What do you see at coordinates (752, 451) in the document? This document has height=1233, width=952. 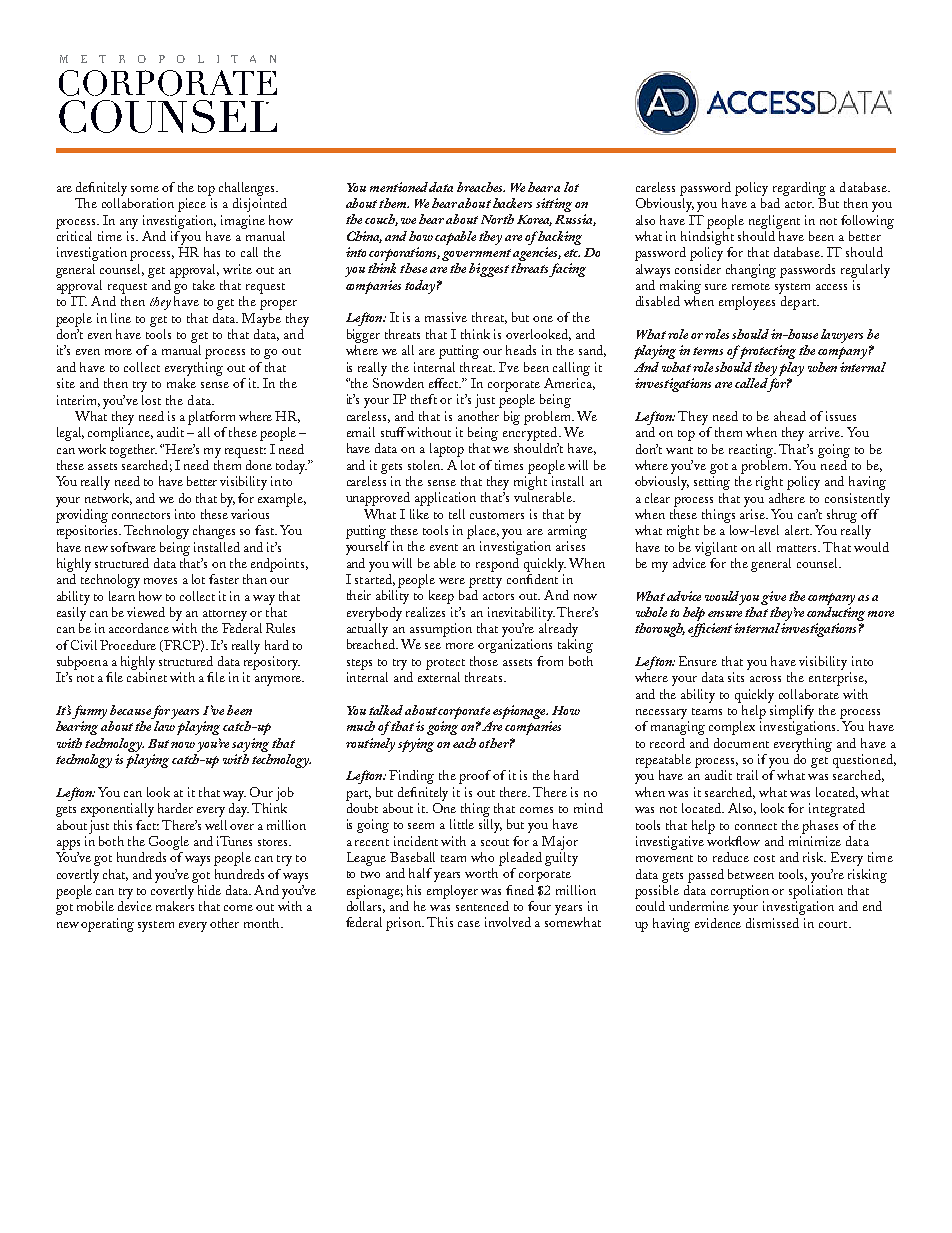 I see `reacting` at bounding box center [752, 451].
